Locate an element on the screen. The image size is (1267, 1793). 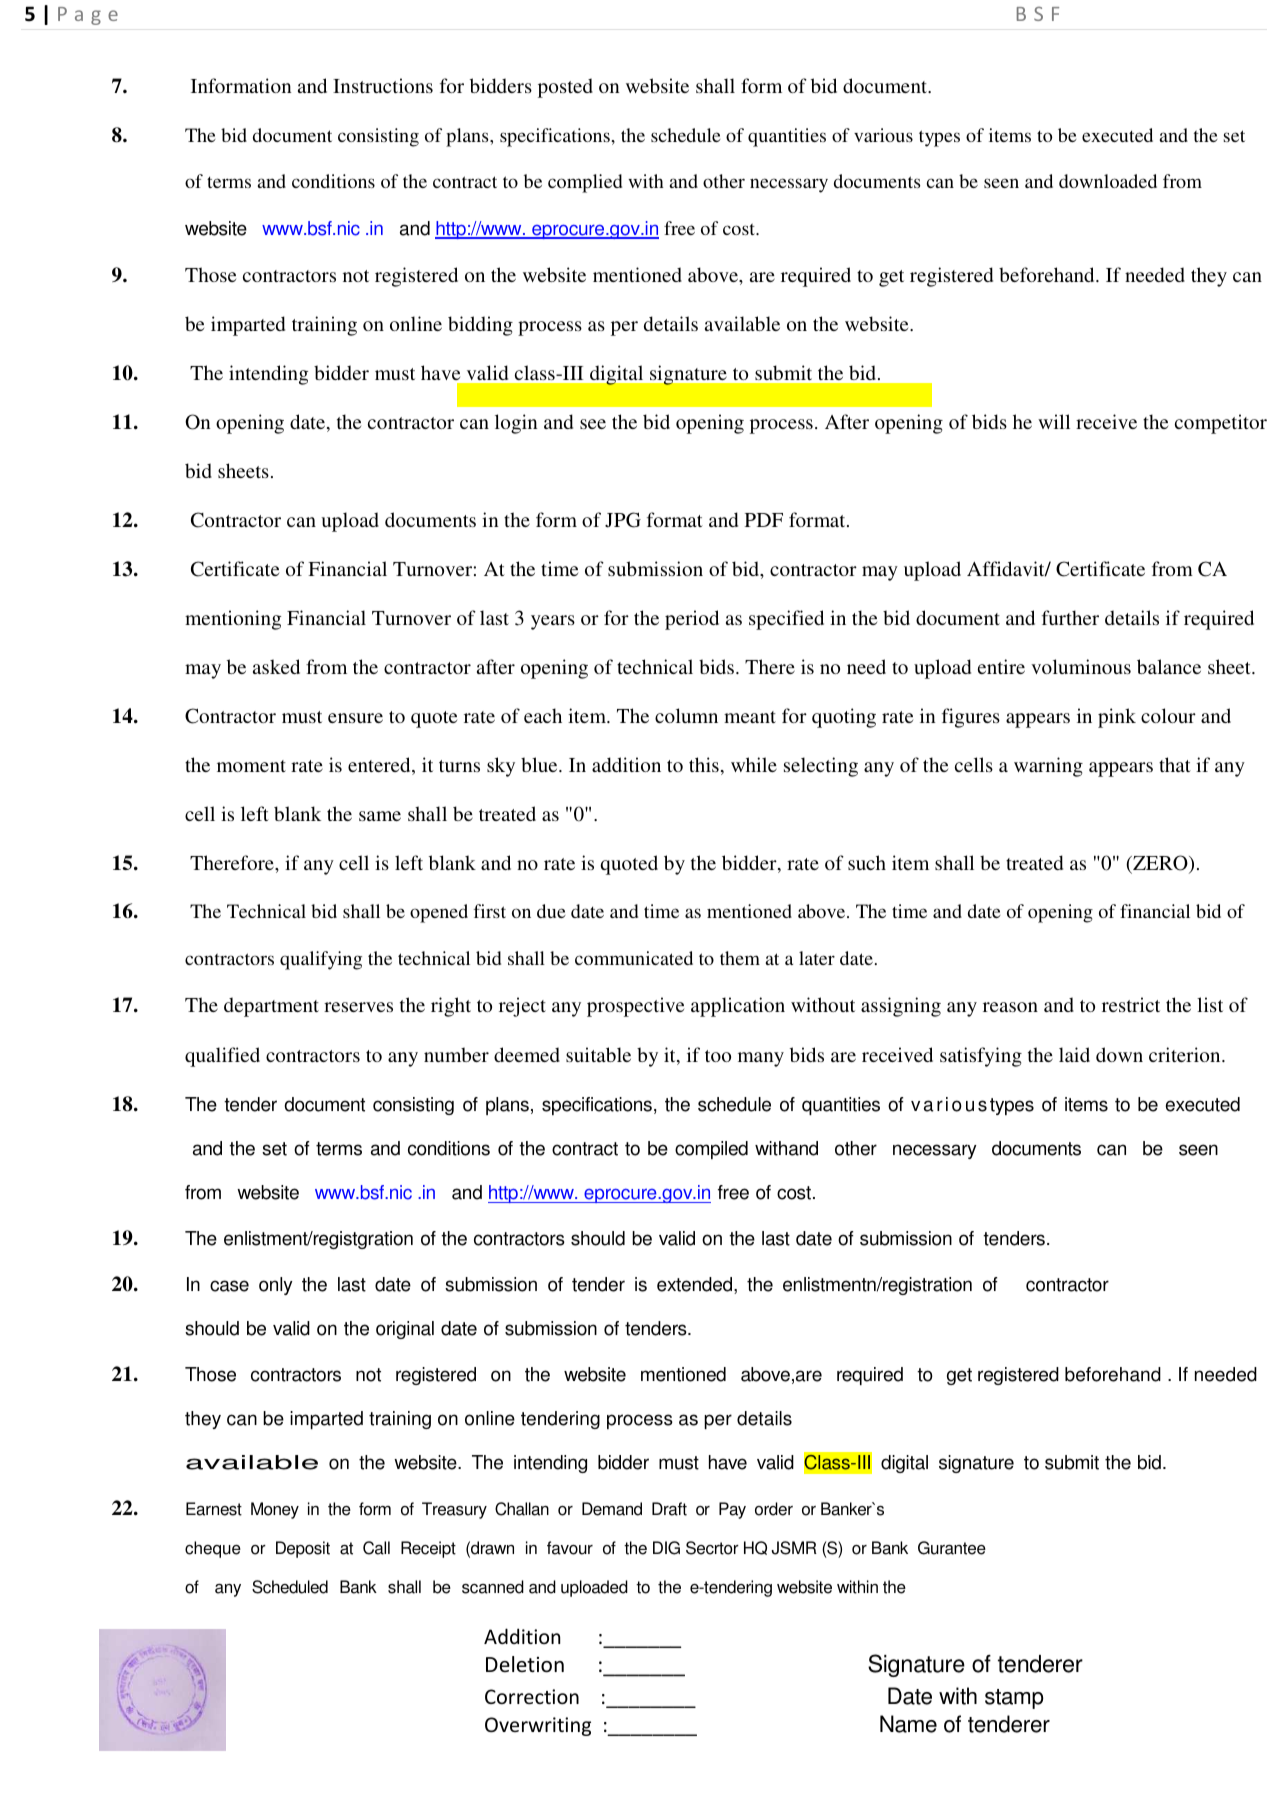
will is located at coordinates (1054, 421).
